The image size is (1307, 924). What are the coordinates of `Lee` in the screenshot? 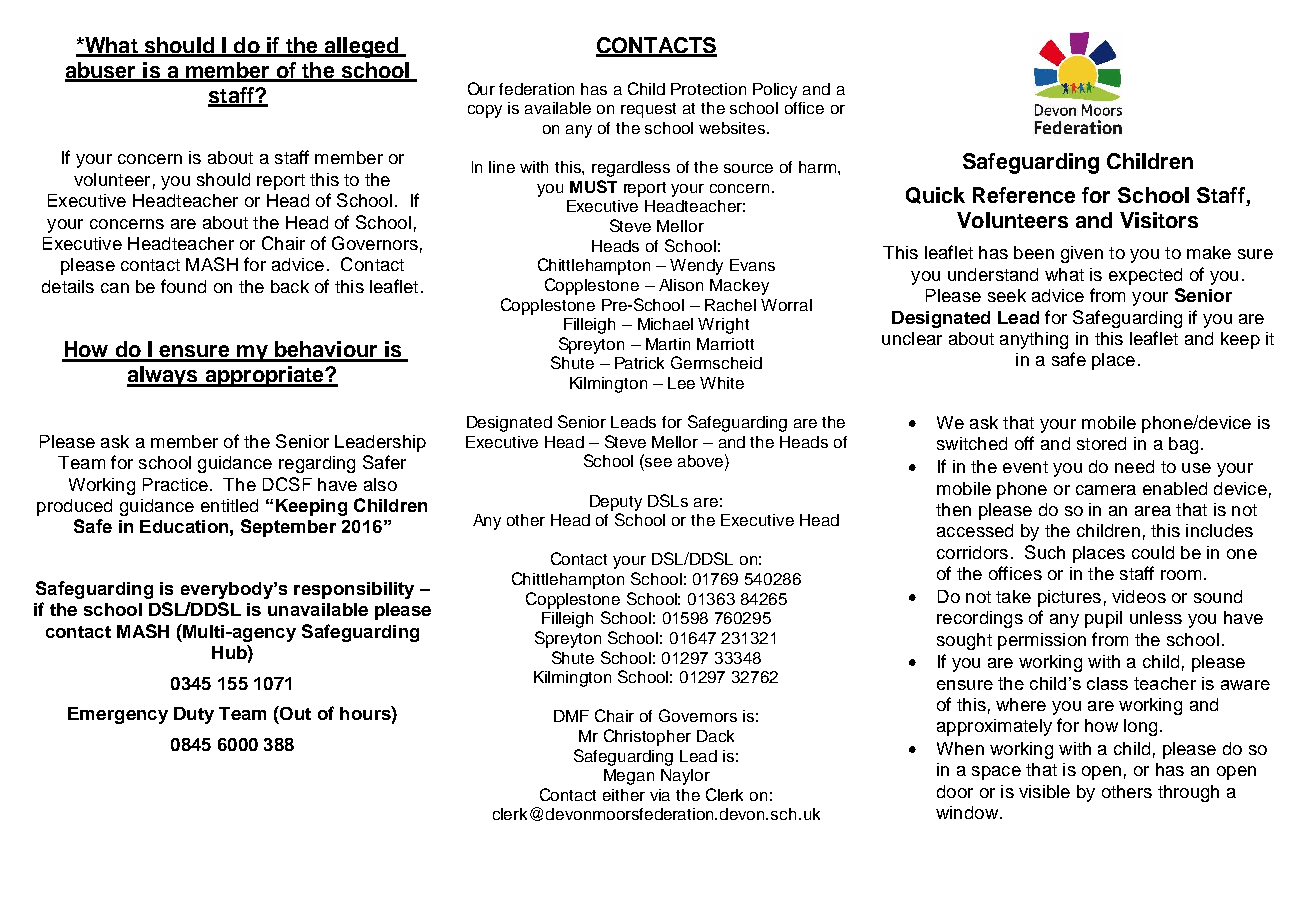 It's located at (681, 383).
